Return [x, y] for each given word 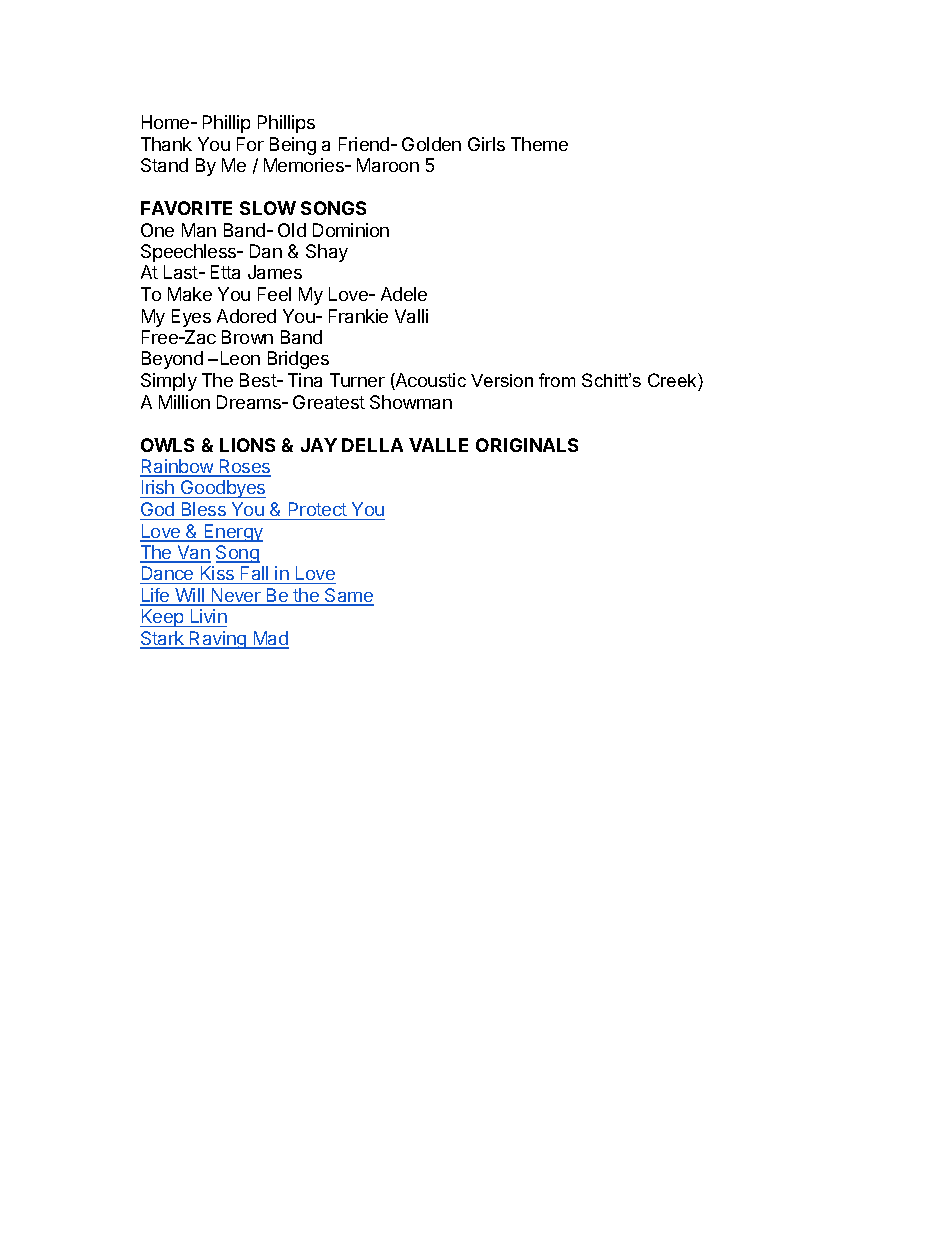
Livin [209, 616]
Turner [357, 380]
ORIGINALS [527, 445]
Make [190, 294]
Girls [486, 144]
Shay [327, 253]
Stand [164, 165]
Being [293, 146]
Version [502, 380]
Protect [318, 509]
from [557, 380]
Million [184, 402]
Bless [204, 509]
